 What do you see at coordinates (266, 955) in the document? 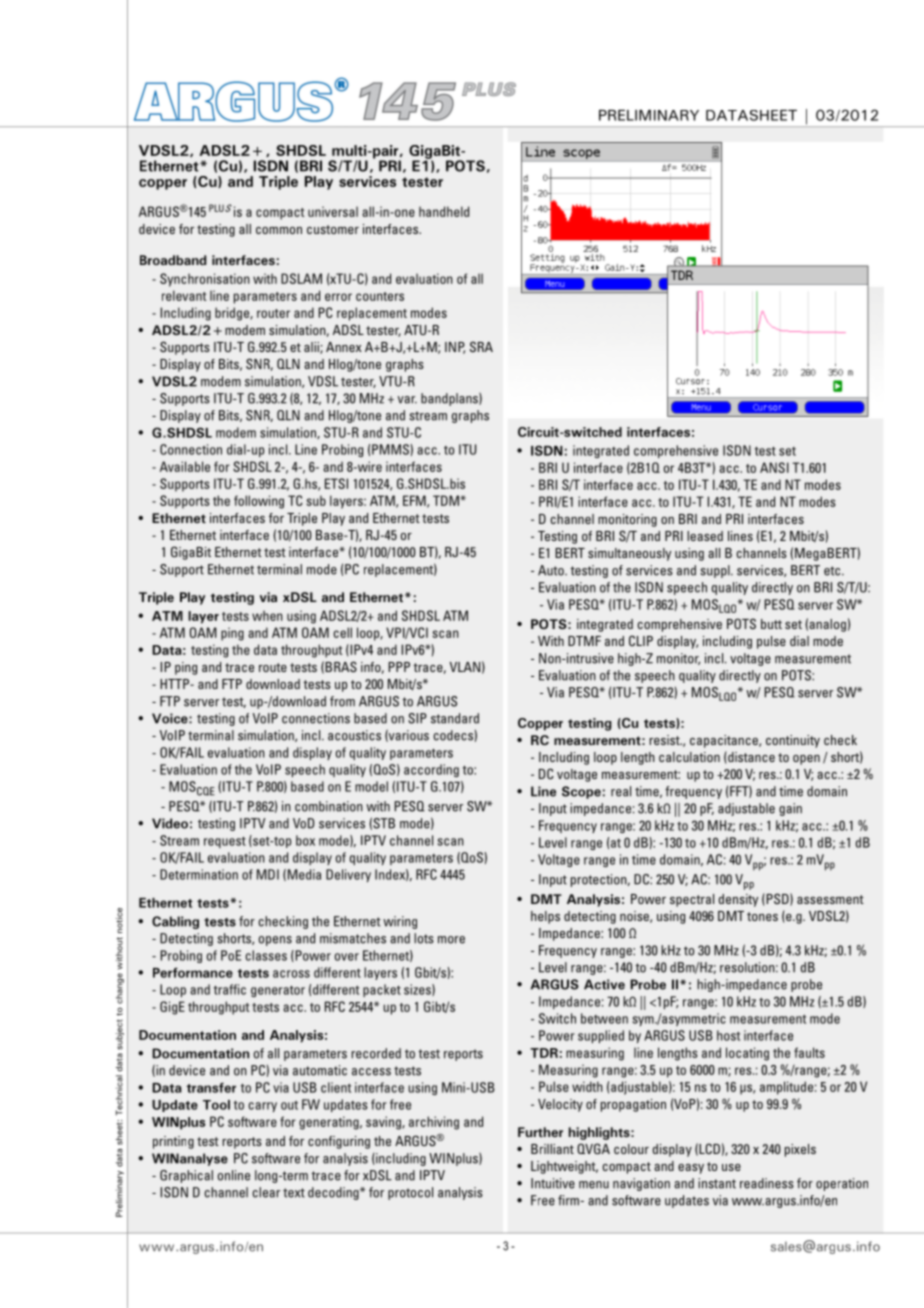
I see `classes` at bounding box center [266, 955].
